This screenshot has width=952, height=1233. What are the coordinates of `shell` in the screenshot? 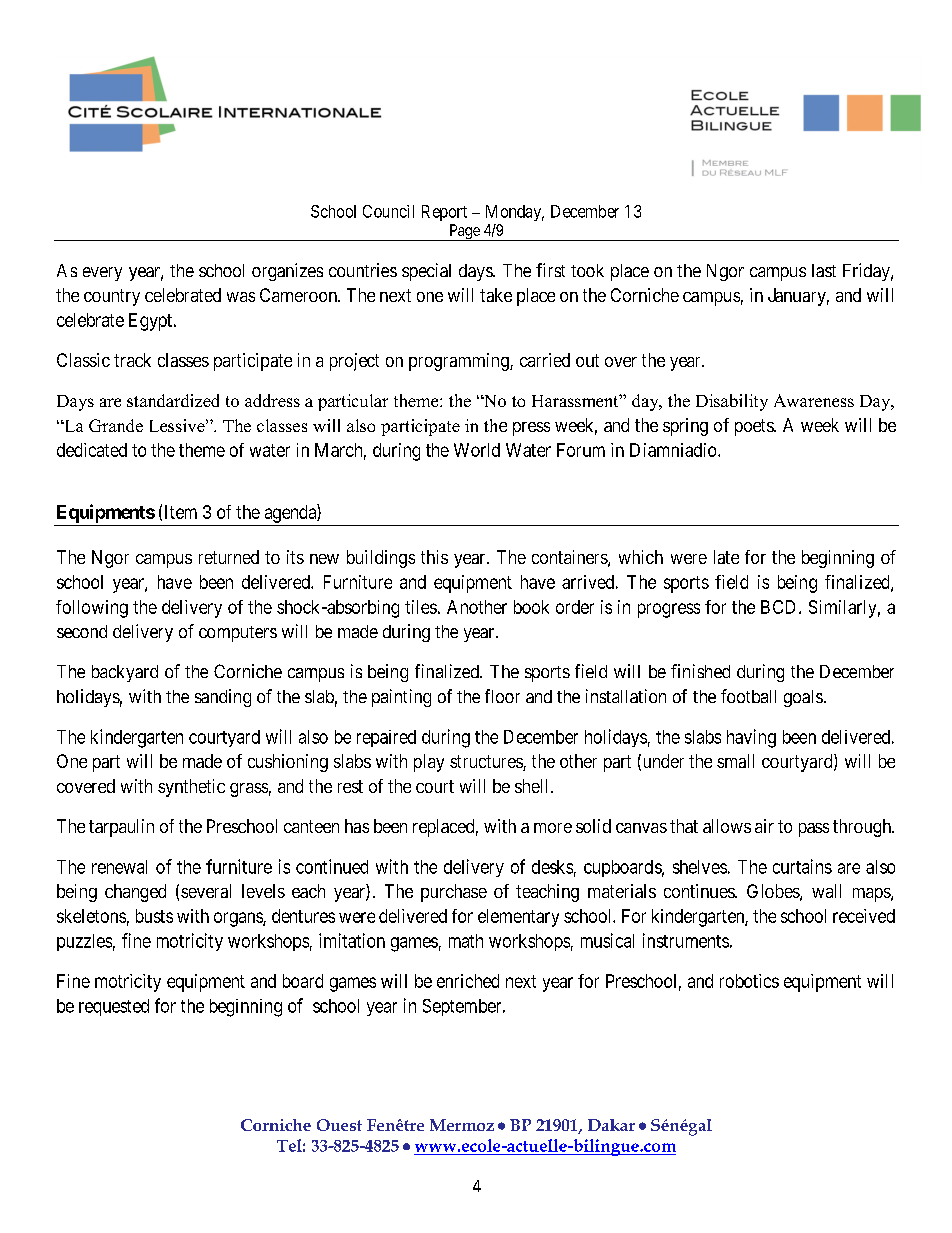 It's located at (533, 786).
